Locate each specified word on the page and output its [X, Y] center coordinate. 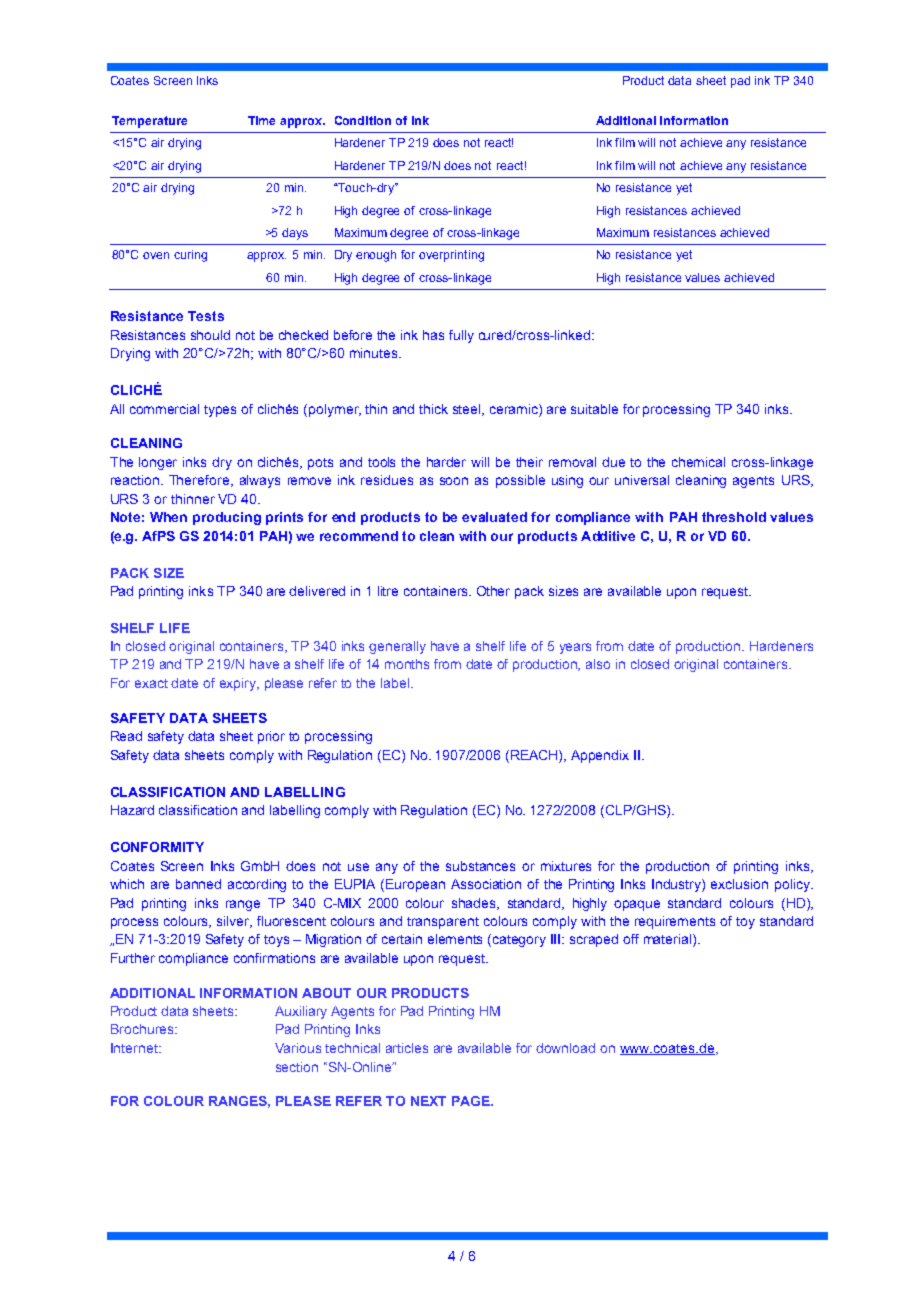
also [598, 664]
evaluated [494, 517]
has [433, 335]
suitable [594, 409]
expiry [239, 684]
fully [461, 336]
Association [486, 884]
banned [198, 884]
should [210, 335]
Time [261, 120]
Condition [363, 120]
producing [227, 518]
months [407, 664]
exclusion [739, 884]
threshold [734, 517]
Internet [135, 1048]
